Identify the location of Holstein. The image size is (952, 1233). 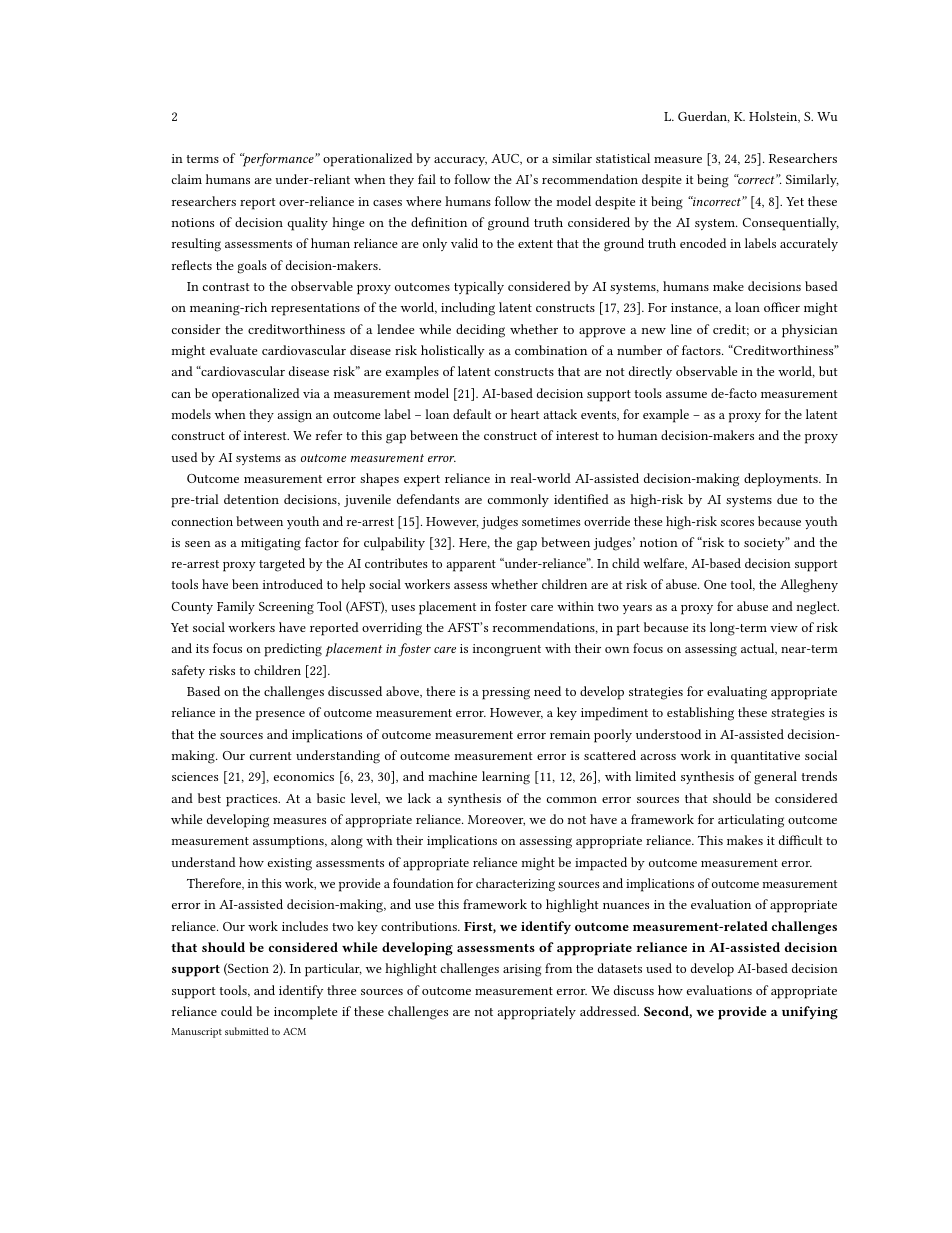
(774, 117).
